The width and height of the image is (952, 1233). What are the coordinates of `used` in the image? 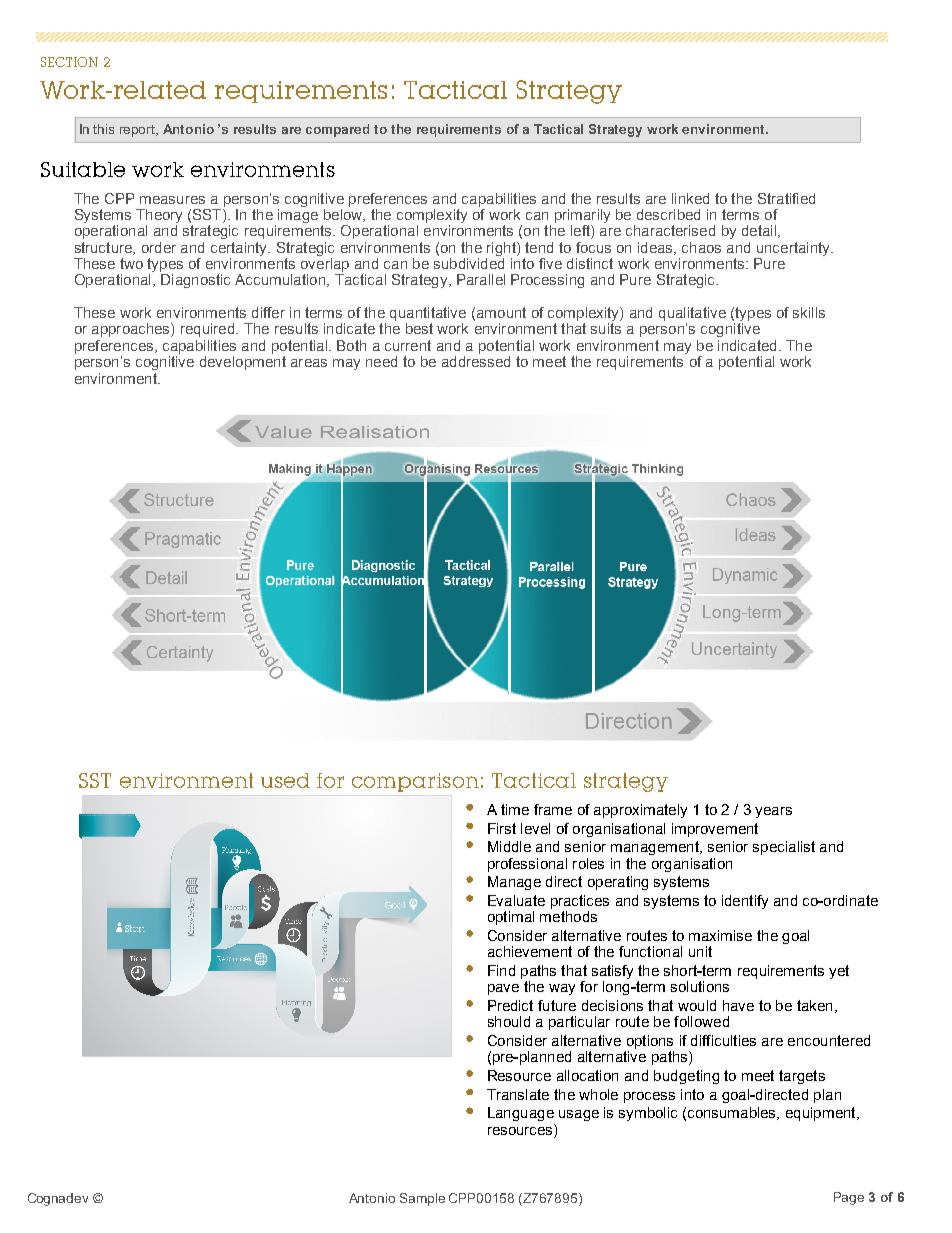 It's located at (285, 780).
